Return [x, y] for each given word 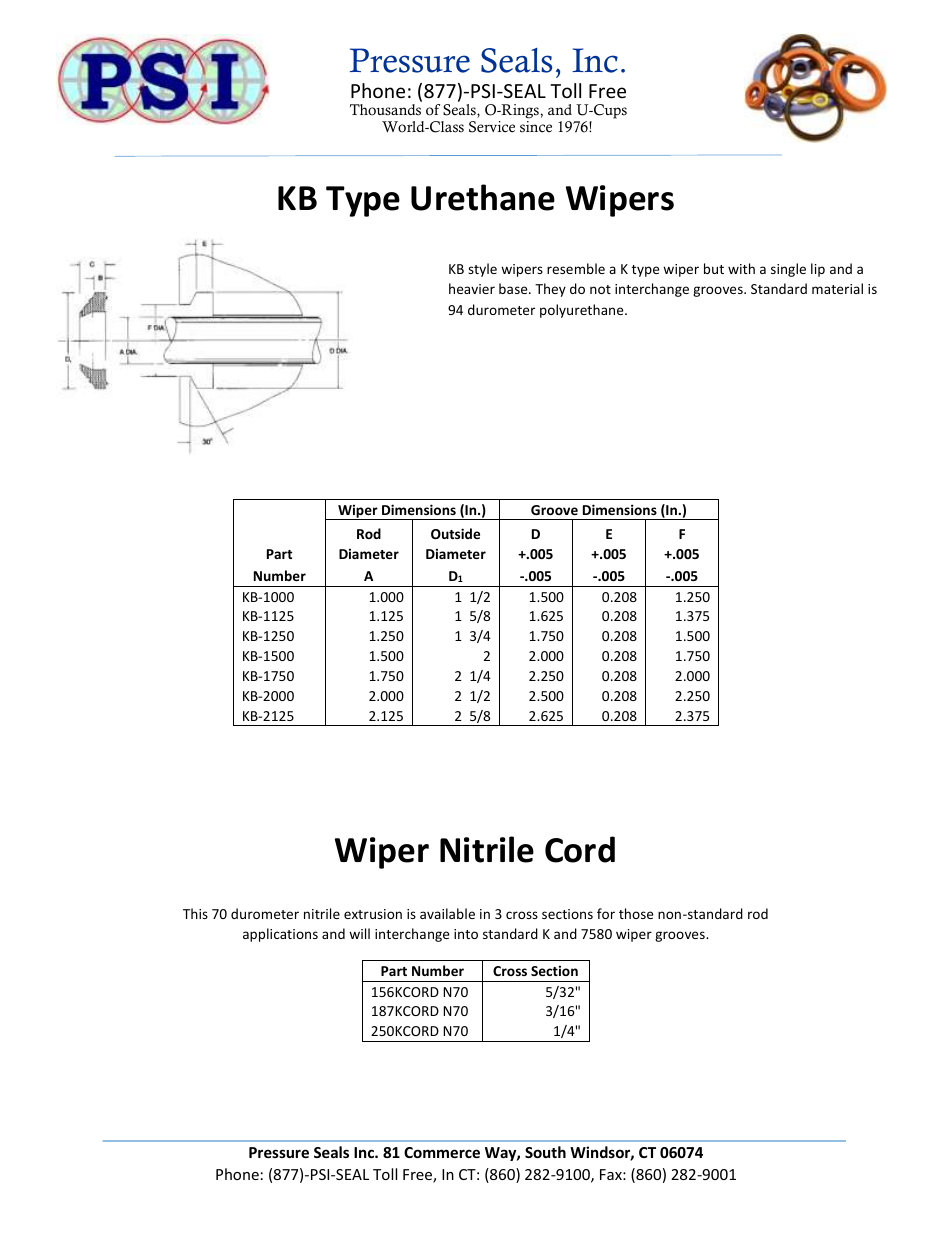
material [837, 288]
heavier [472, 288]
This [195, 913]
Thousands [385, 110]
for [606, 913]
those [636, 913]
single [788, 270]
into [466, 934]
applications [280, 935]
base [514, 288]
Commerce [442, 1152]
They [550, 290]
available [447, 913]
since [536, 127]
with [741, 268]
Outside [455, 533]
